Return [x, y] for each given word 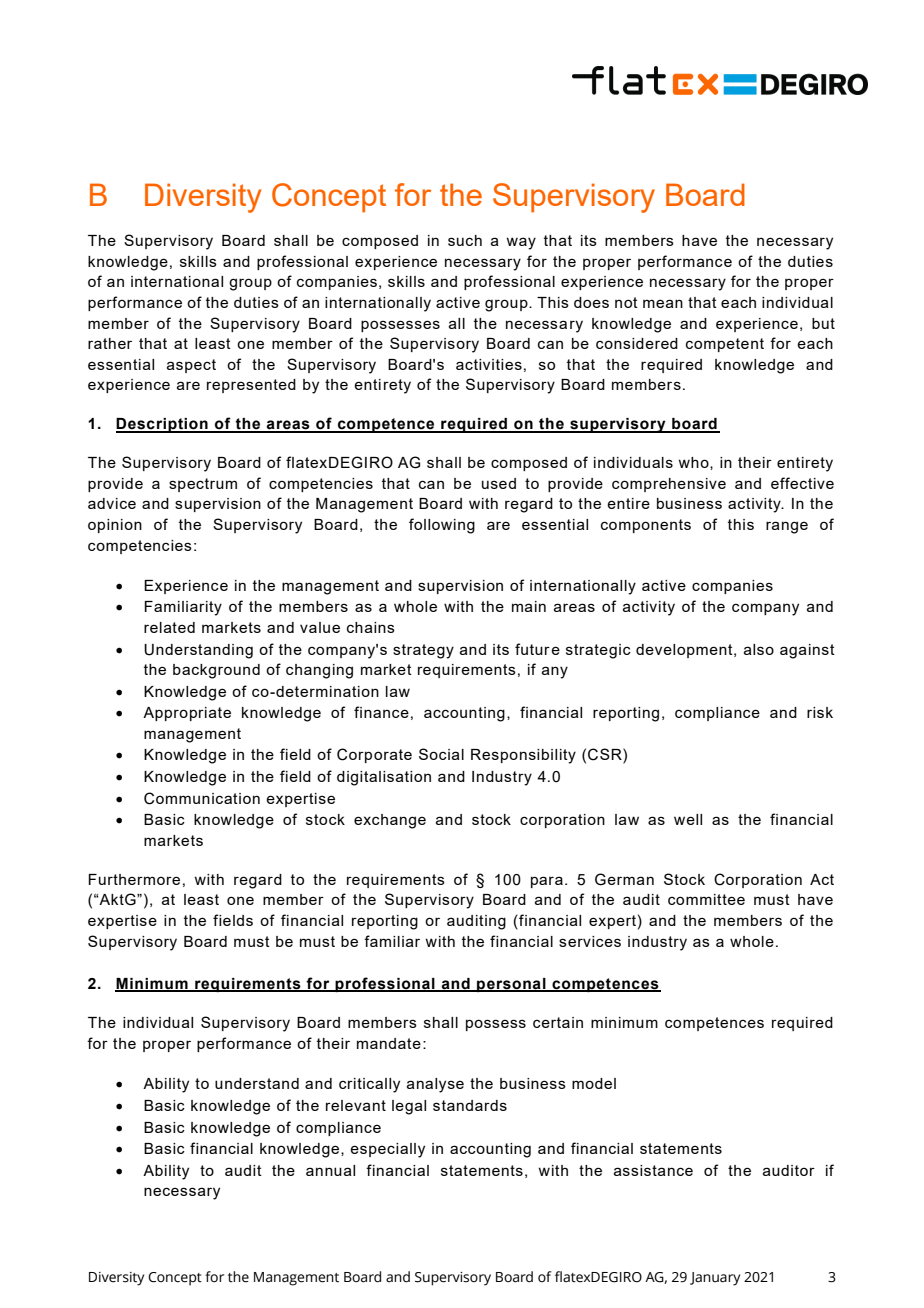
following [442, 526]
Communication [202, 798]
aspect [191, 366]
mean [663, 303]
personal [511, 985]
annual [330, 1170]
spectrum [203, 485]
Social [441, 754]
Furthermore [134, 879]
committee [706, 899]
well [688, 819]
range [787, 527]
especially [387, 1150]
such [465, 240]
